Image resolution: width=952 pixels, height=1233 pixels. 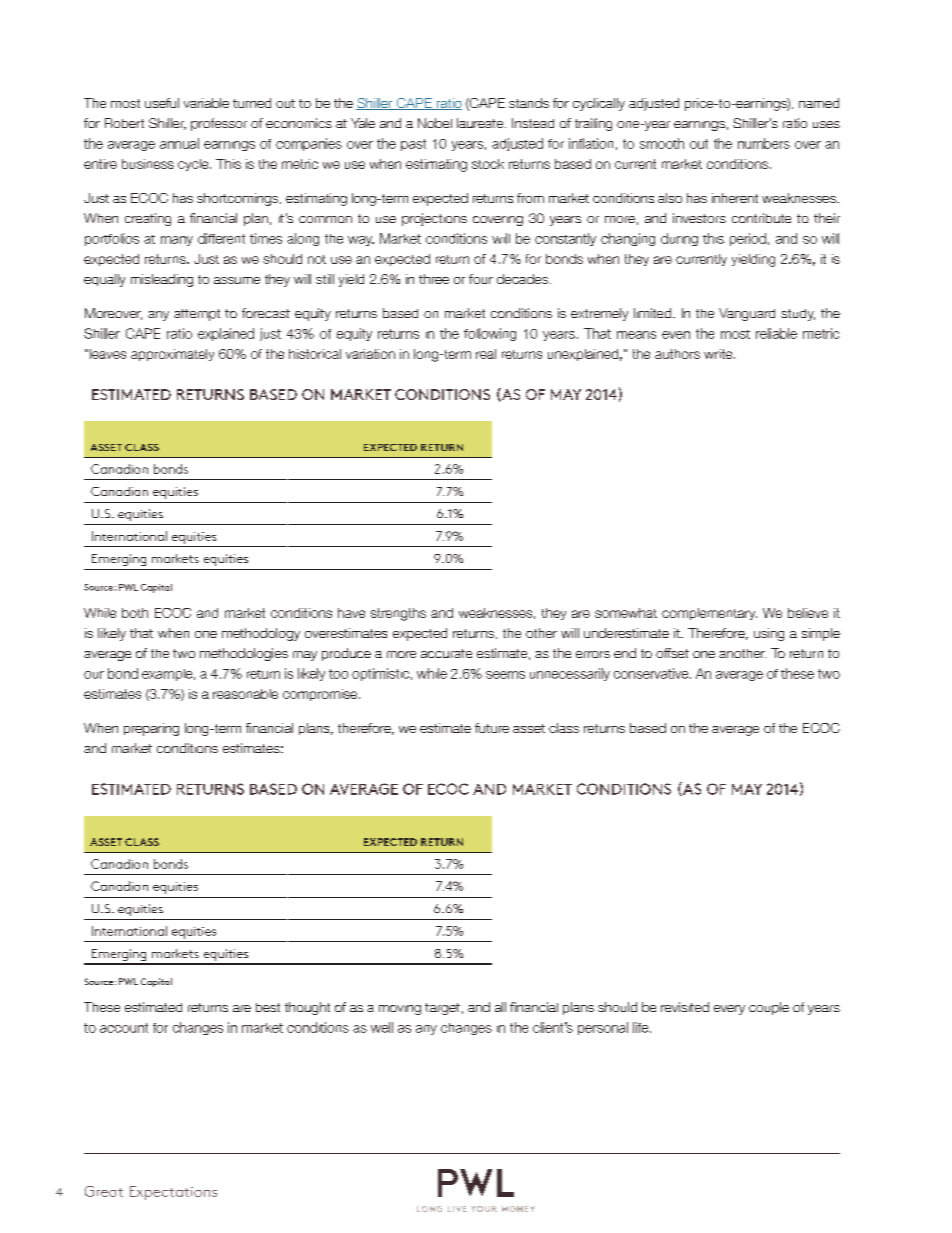 I want to click on target, so click(x=442, y=1009).
